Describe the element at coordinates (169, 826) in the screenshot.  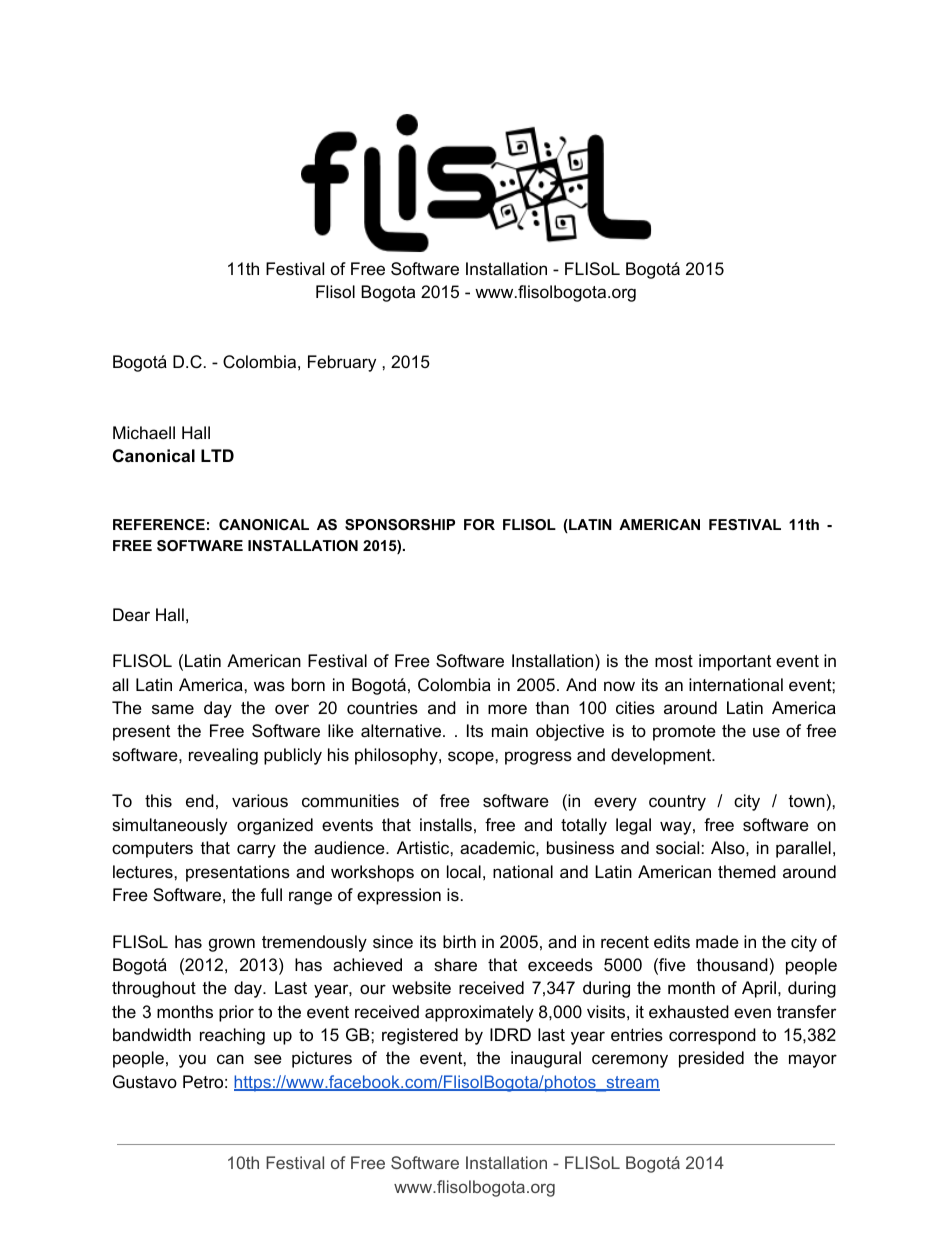
I see `simultaneously` at that location.
